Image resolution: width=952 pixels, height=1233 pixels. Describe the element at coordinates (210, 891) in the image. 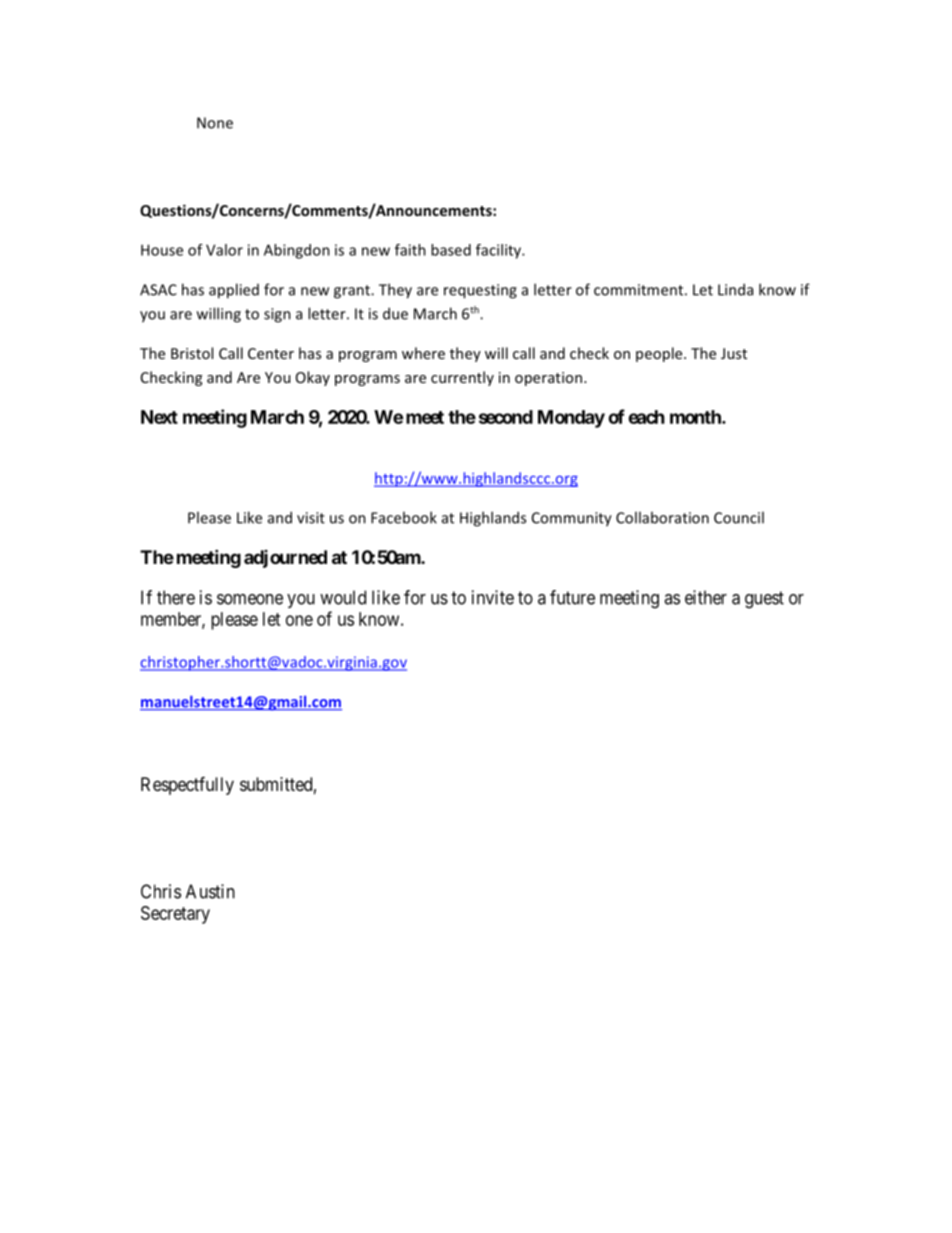

I see `Austin` at that location.
